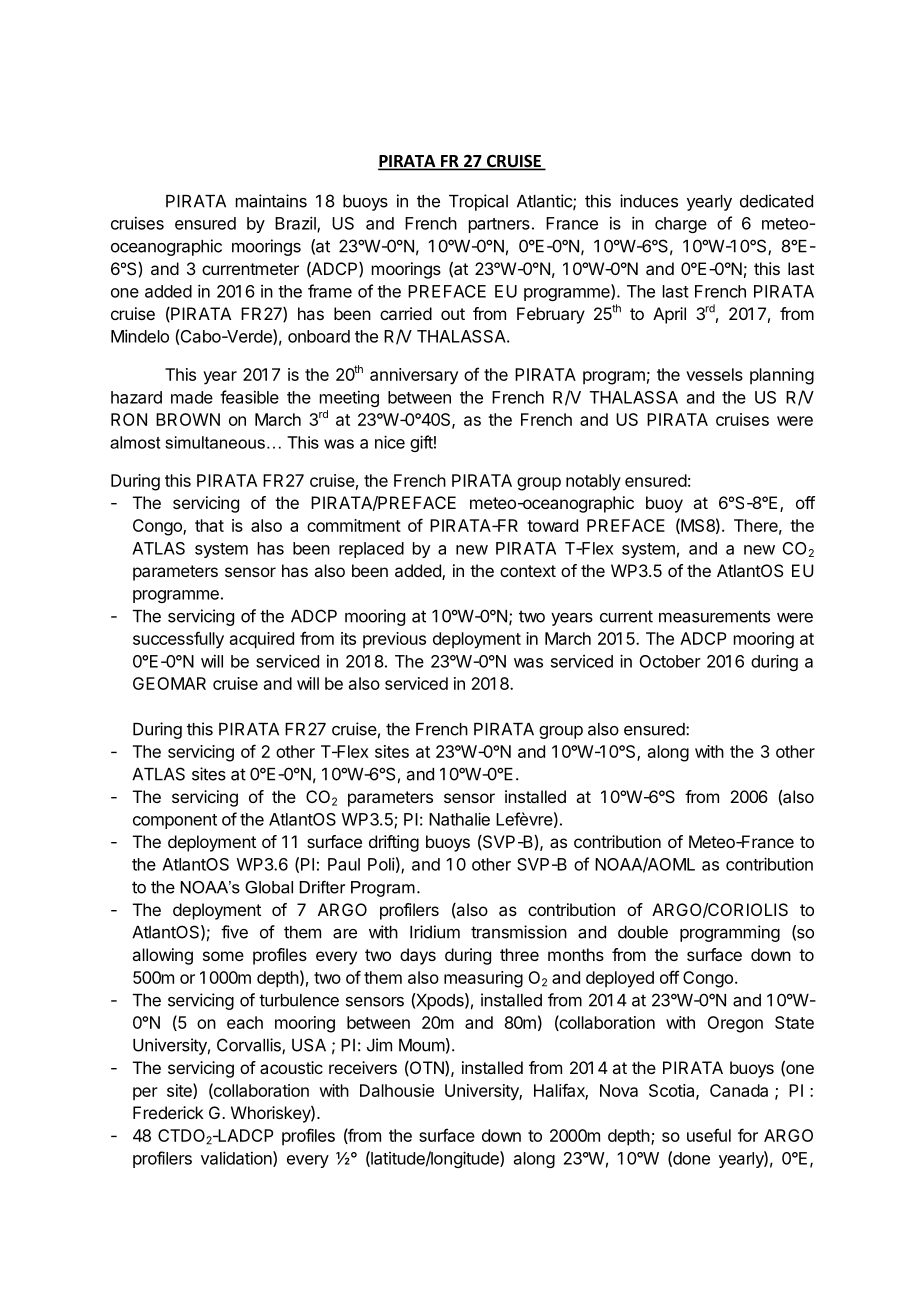 This screenshot has width=924, height=1307. Describe the element at coordinates (175, 821) in the screenshot. I see `component` at that location.
